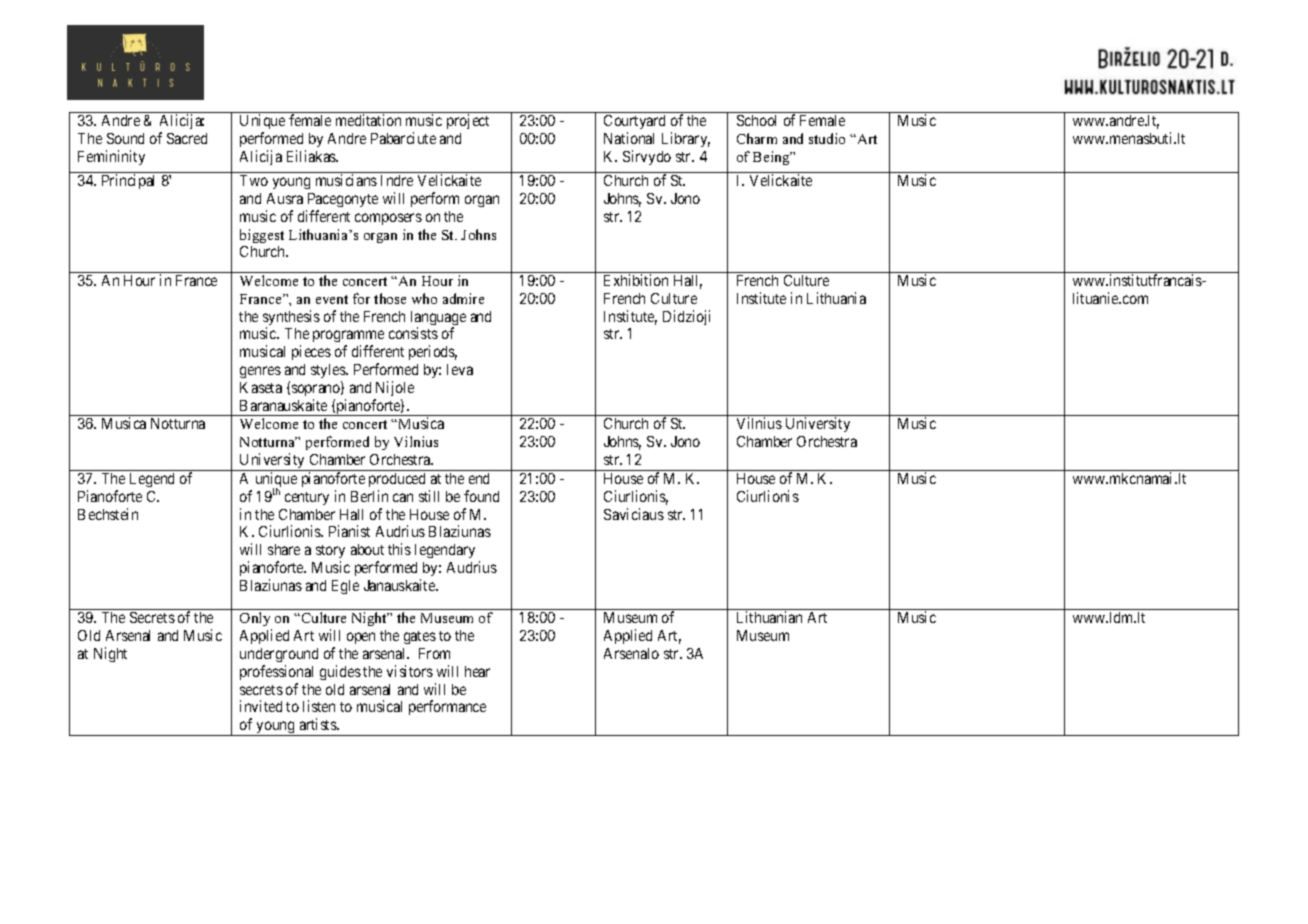  What do you see at coordinates (187, 138) in the screenshot?
I see `Sacred` at bounding box center [187, 138].
